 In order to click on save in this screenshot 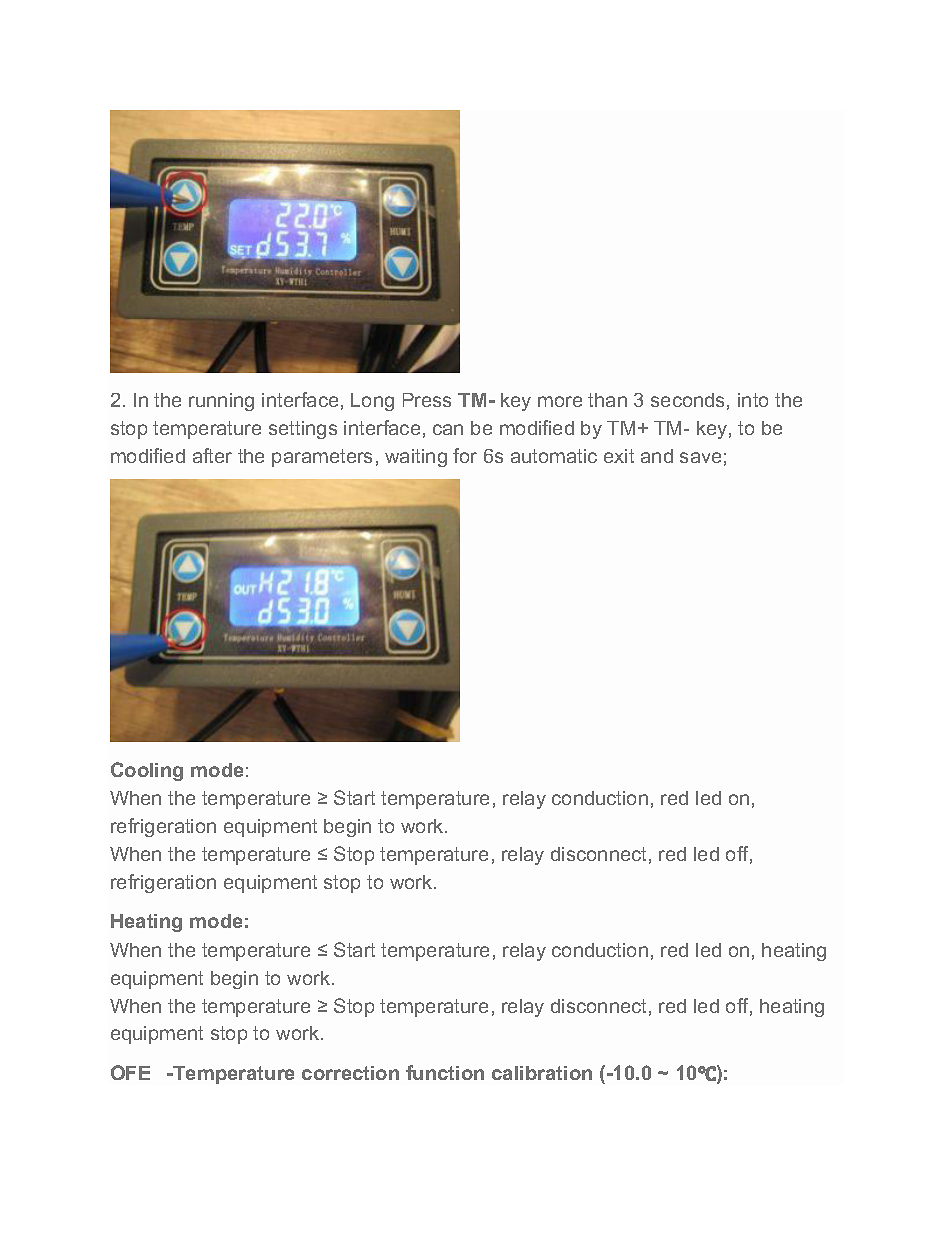, I will do `click(700, 457)`.
